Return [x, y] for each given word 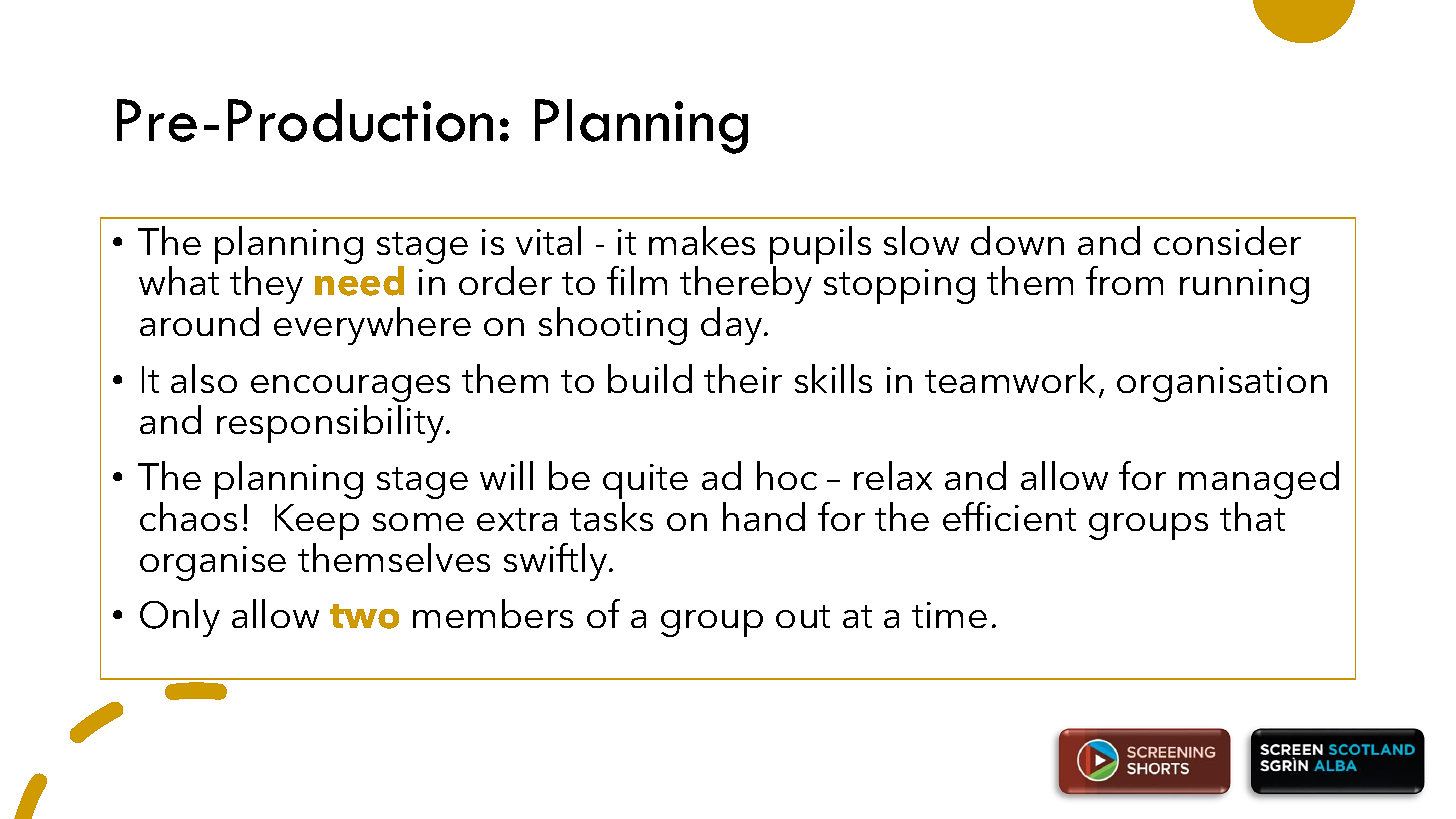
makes [702, 240]
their [743, 378]
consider [1227, 240]
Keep [317, 522]
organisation [1222, 384]
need [359, 281]
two [364, 616]
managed [1259, 480]
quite [645, 481]
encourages [350, 388]
